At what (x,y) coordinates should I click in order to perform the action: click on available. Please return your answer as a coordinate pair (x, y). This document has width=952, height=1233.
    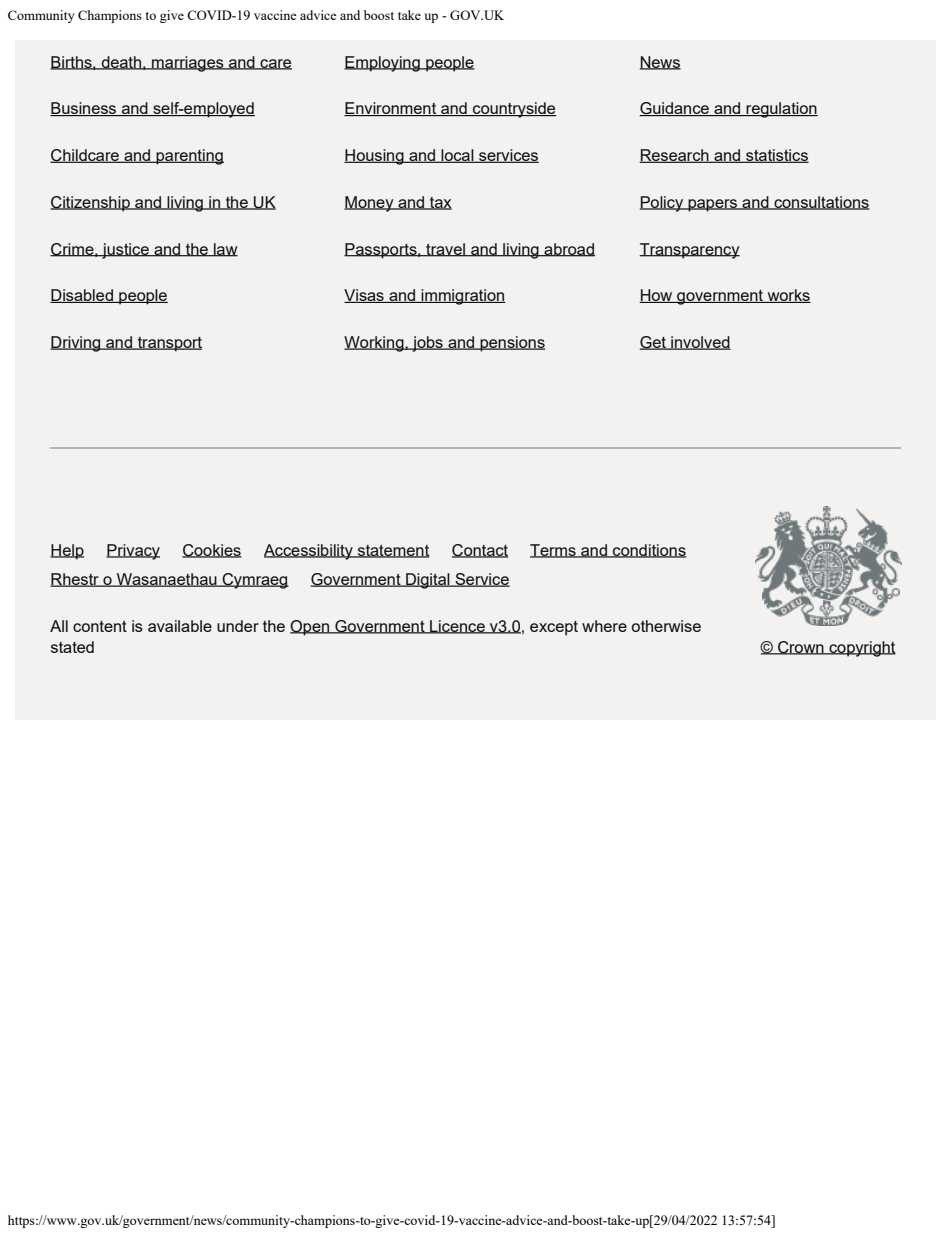
    Looking at the image, I should click on (180, 626).
